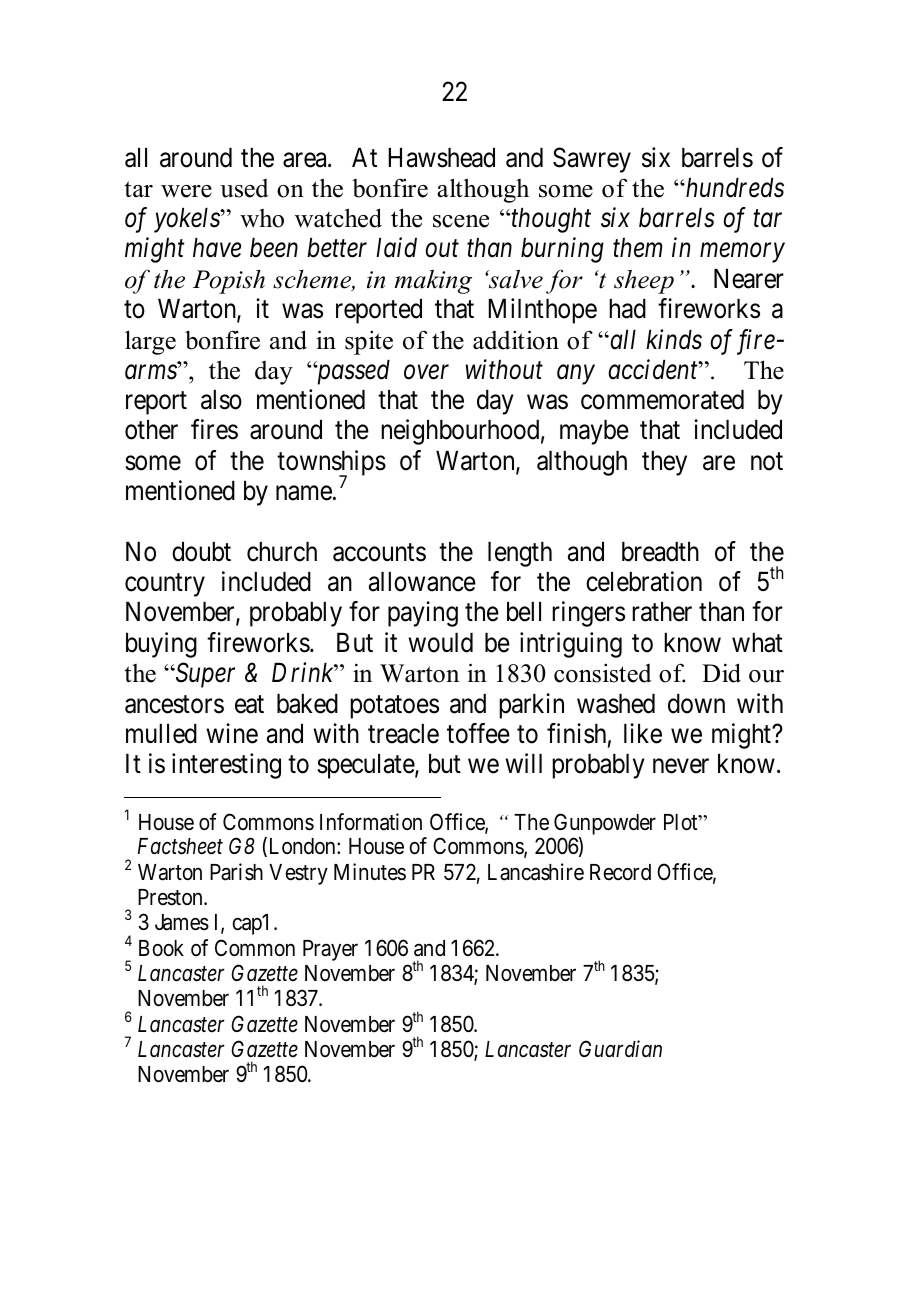  What do you see at coordinates (662, 612) in the screenshot?
I see `rather` at bounding box center [662, 612].
